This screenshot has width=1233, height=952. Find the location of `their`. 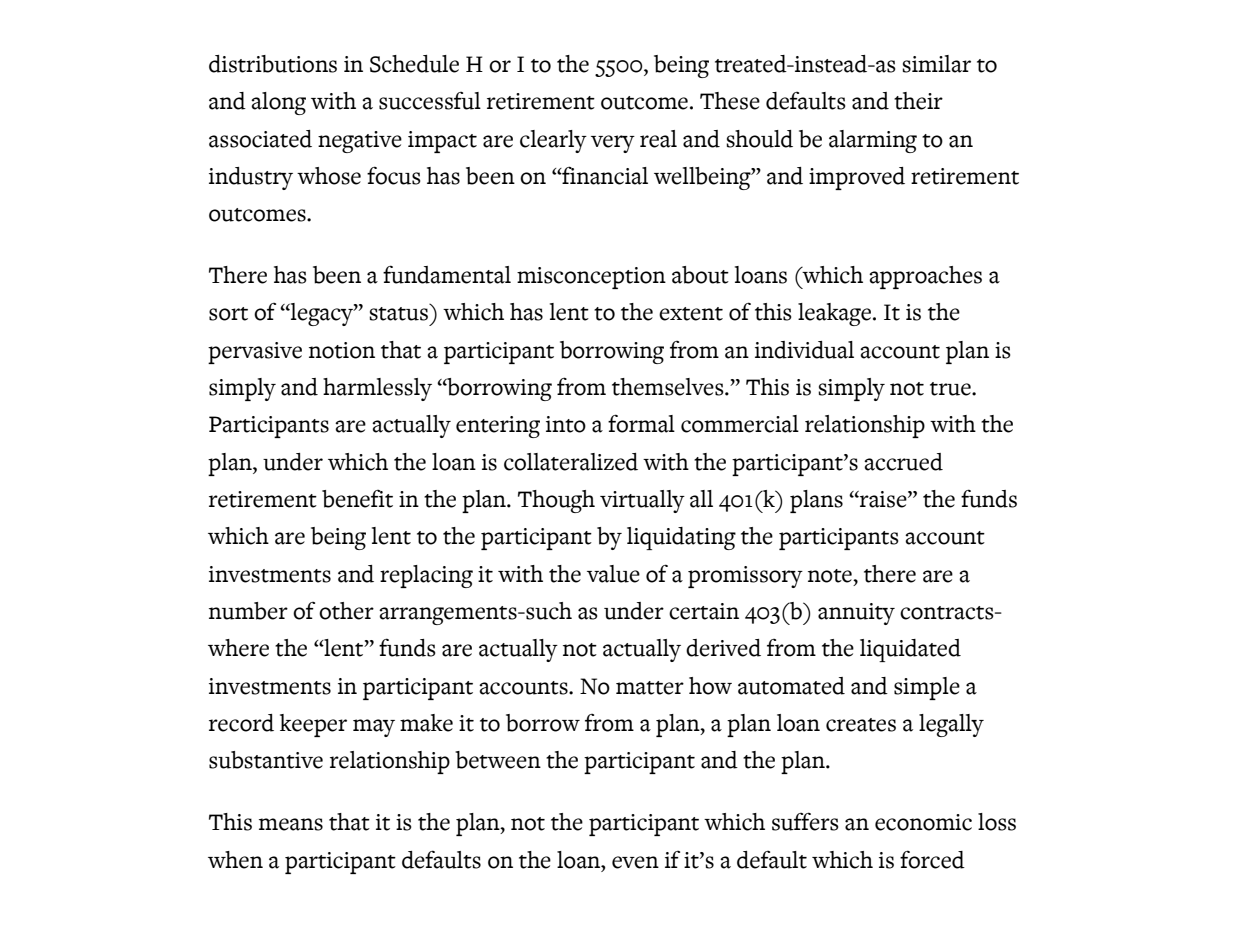

their is located at coordinates (918, 101).
